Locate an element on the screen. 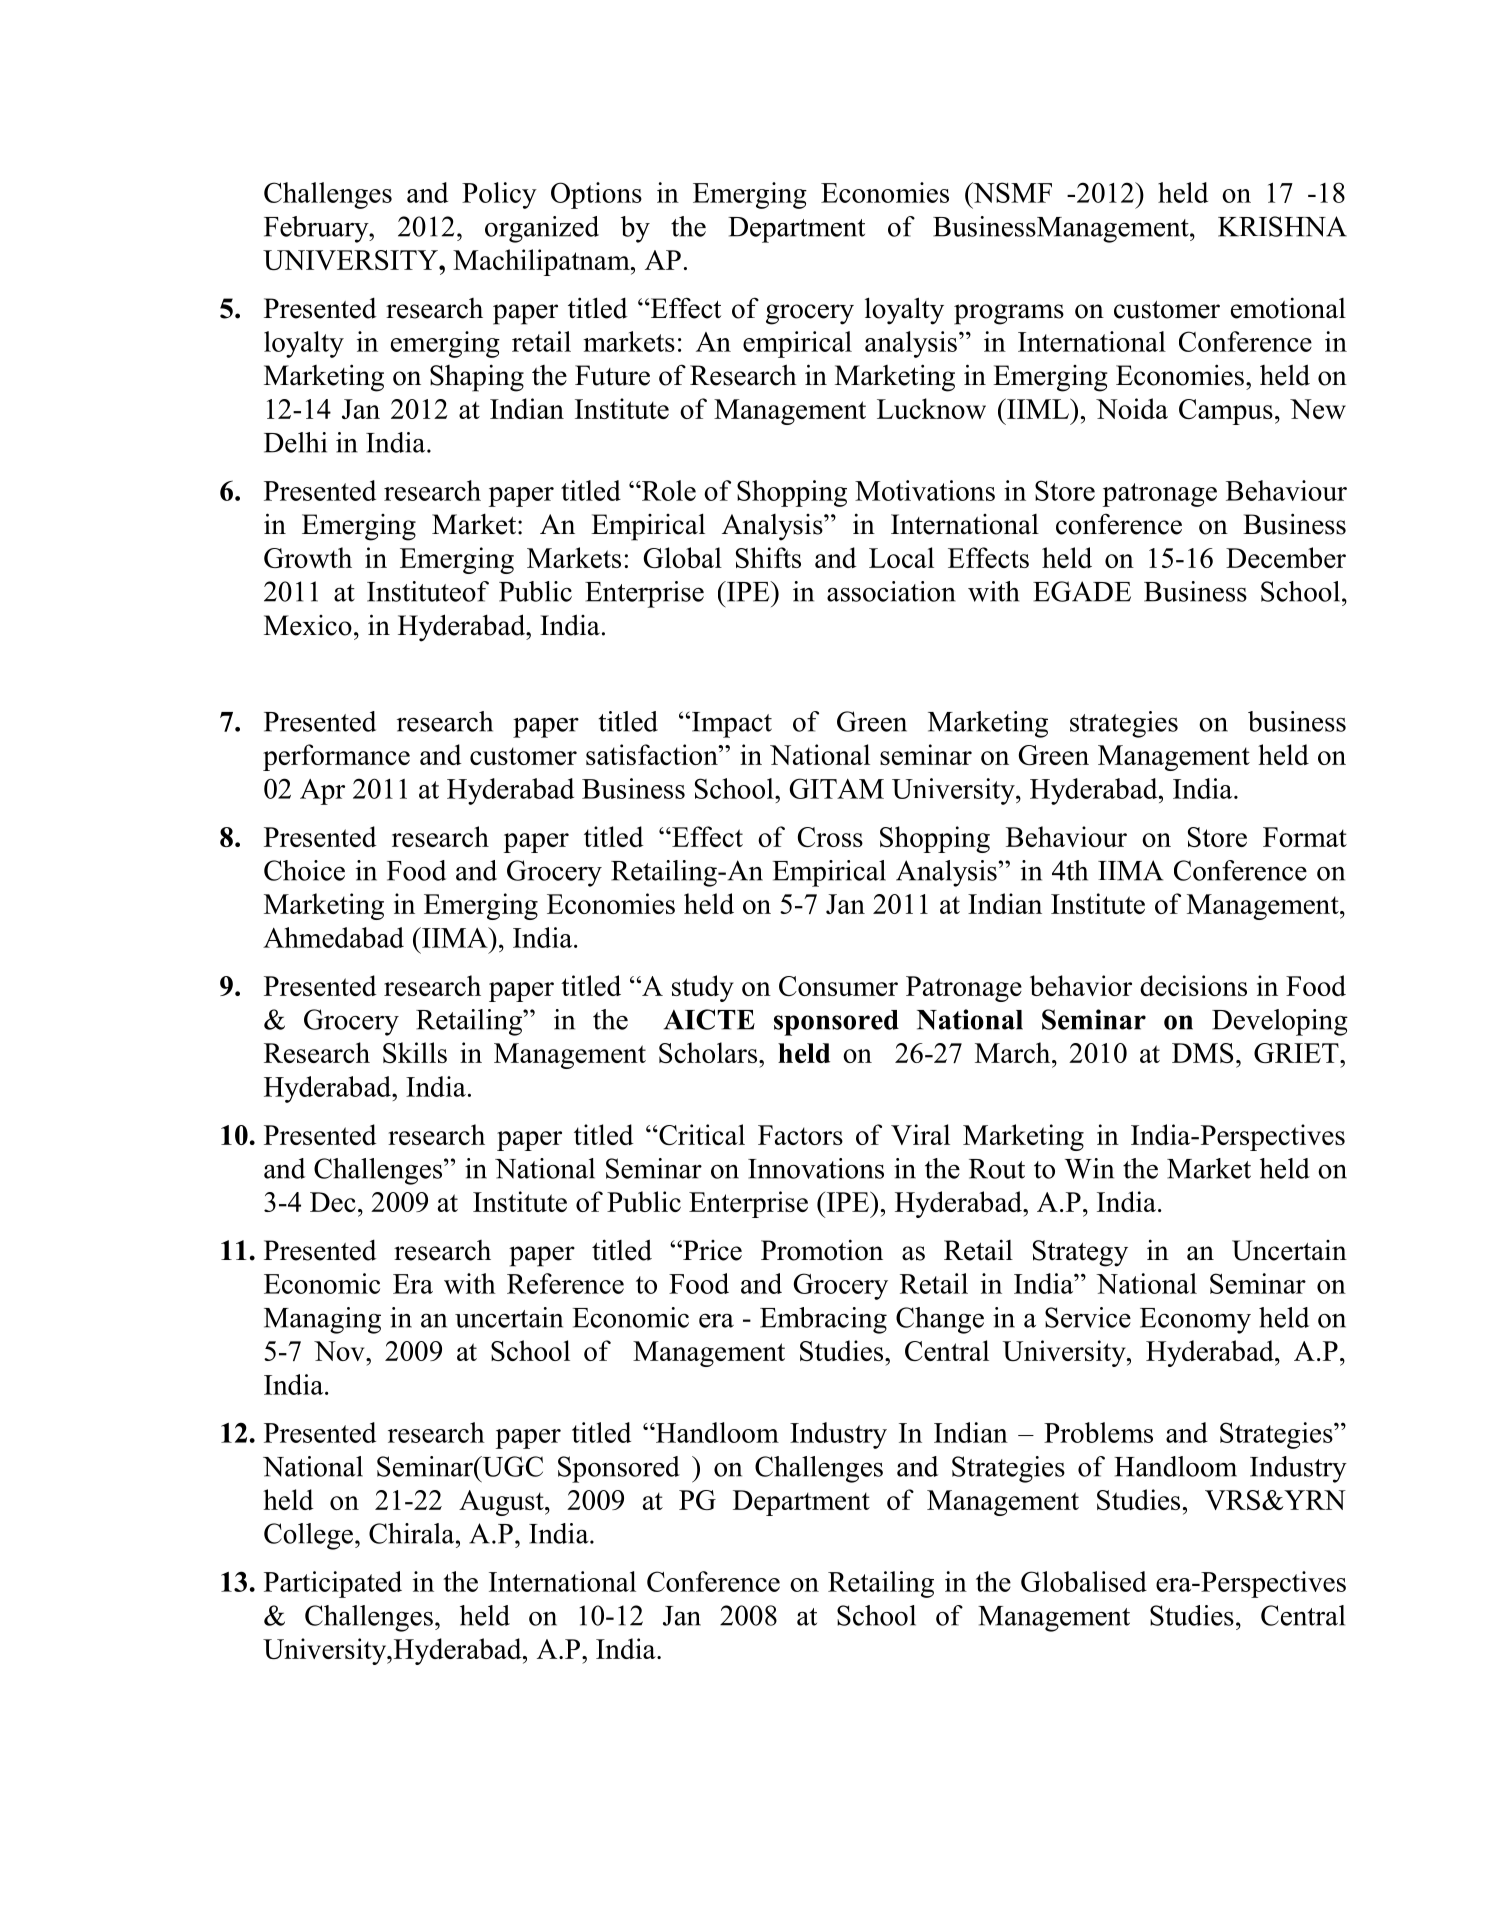 The width and height of the screenshot is (1490, 1928). Cross is located at coordinates (830, 837).
